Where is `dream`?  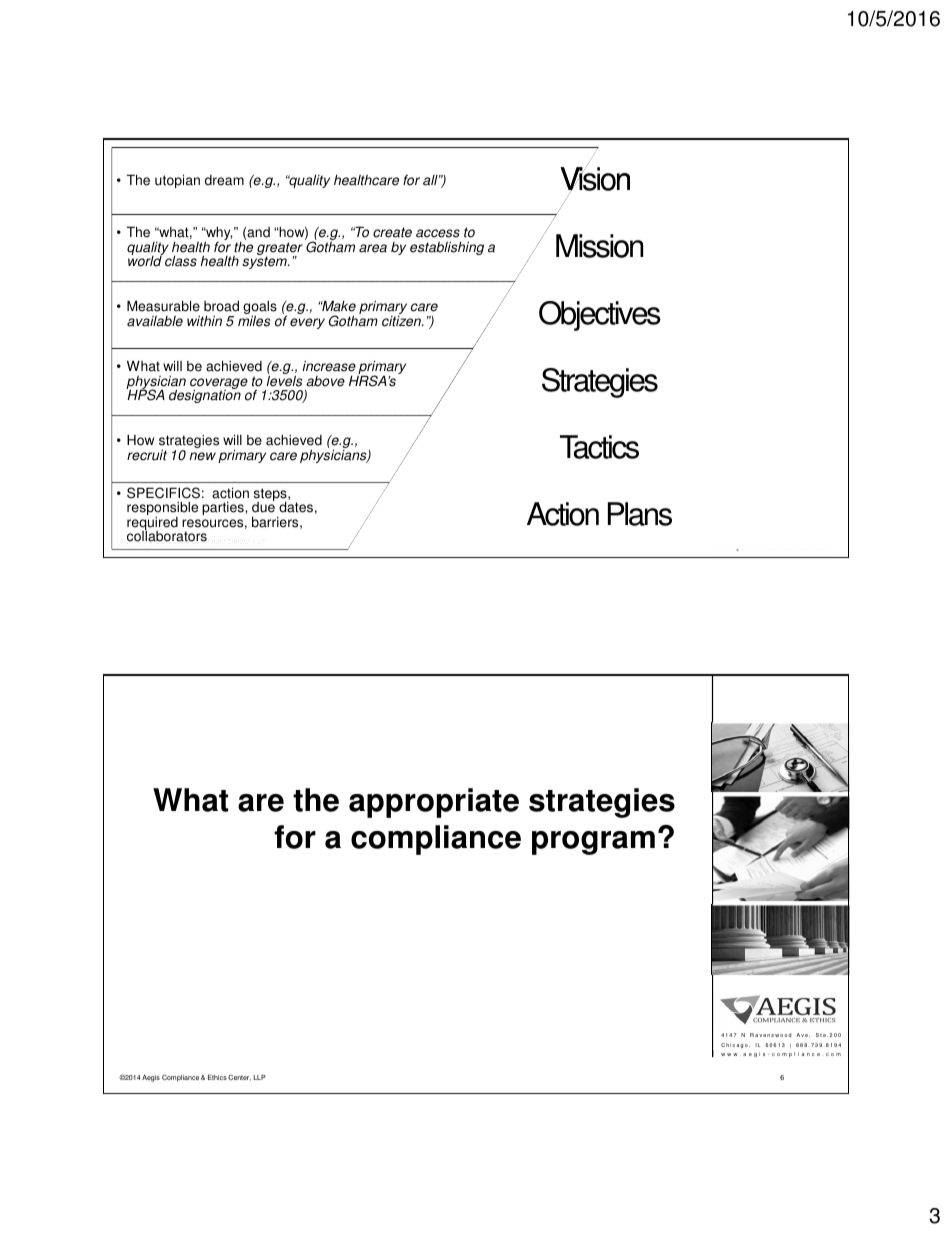 dream is located at coordinates (224, 180).
